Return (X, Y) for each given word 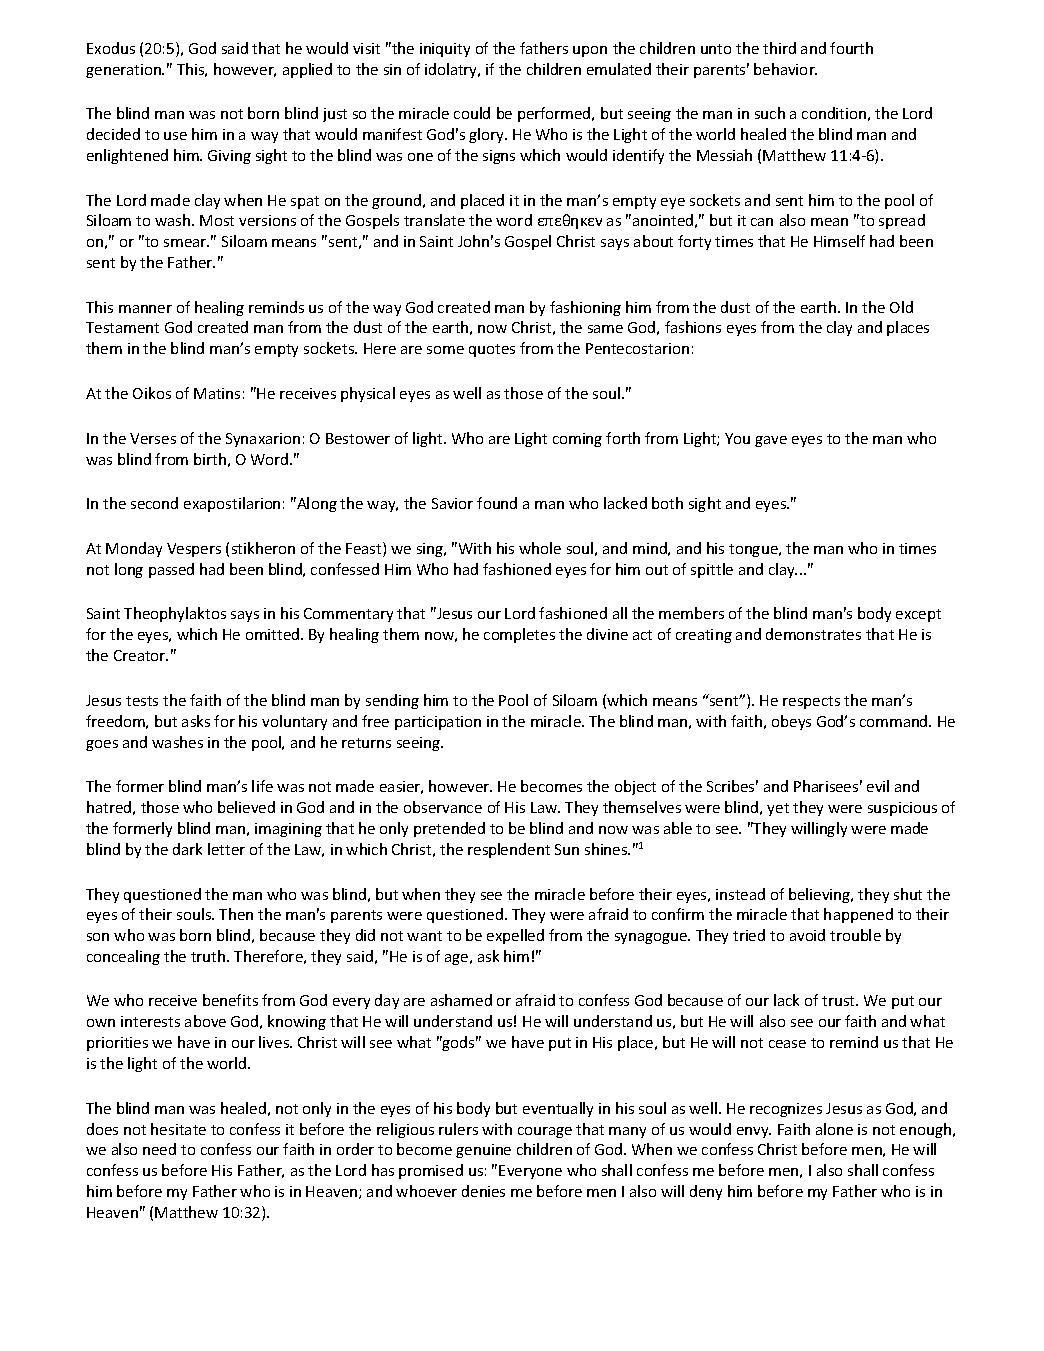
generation (125, 71)
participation (438, 723)
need (159, 1149)
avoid (807, 935)
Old (901, 307)
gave (771, 441)
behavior (785, 69)
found (497, 503)
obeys (791, 722)
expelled (515, 936)
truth (209, 956)
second (154, 503)
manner (145, 309)
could (472, 113)
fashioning (585, 308)
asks (196, 721)
